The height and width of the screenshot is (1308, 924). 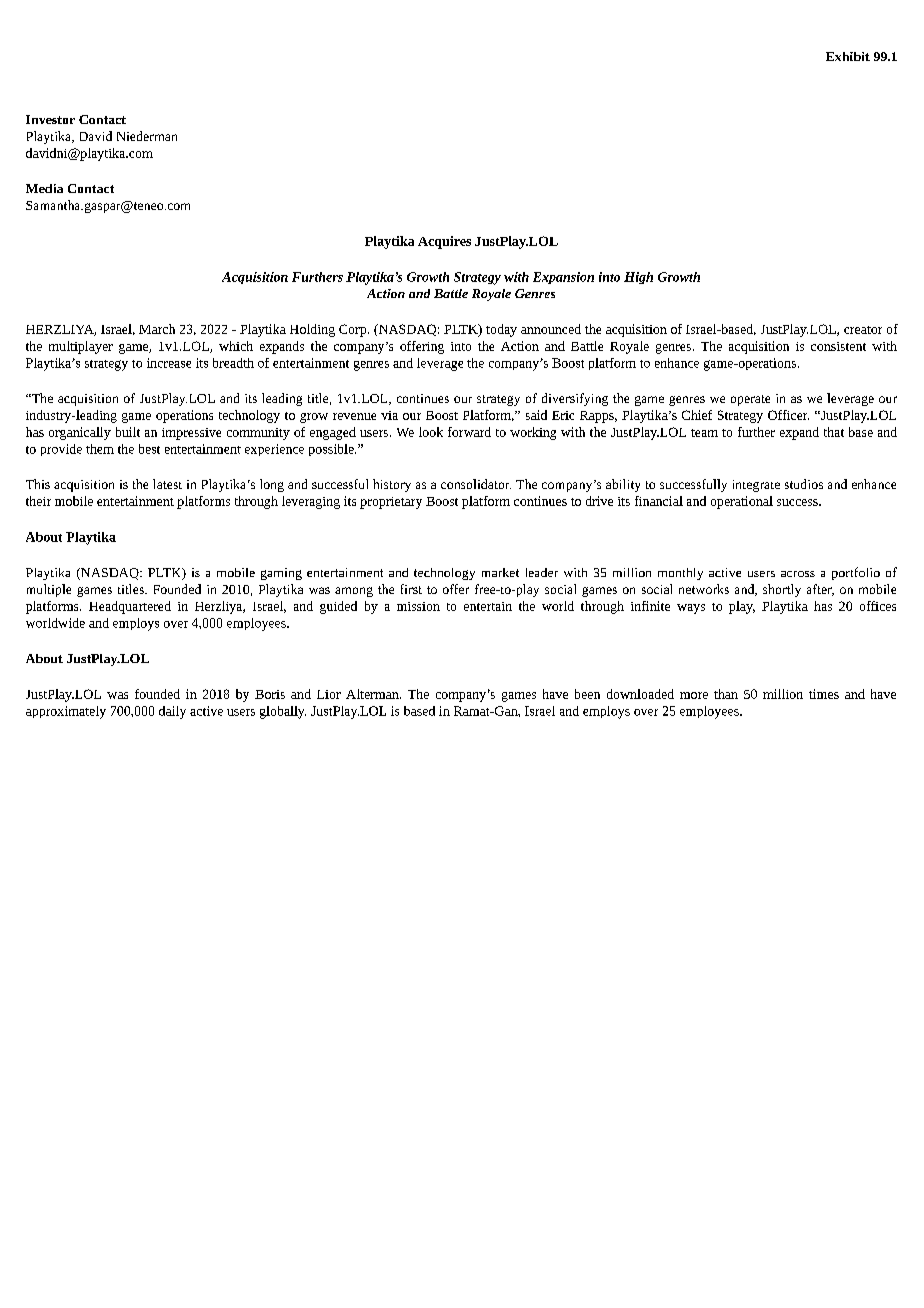 I want to click on operate, so click(x=750, y=400).
